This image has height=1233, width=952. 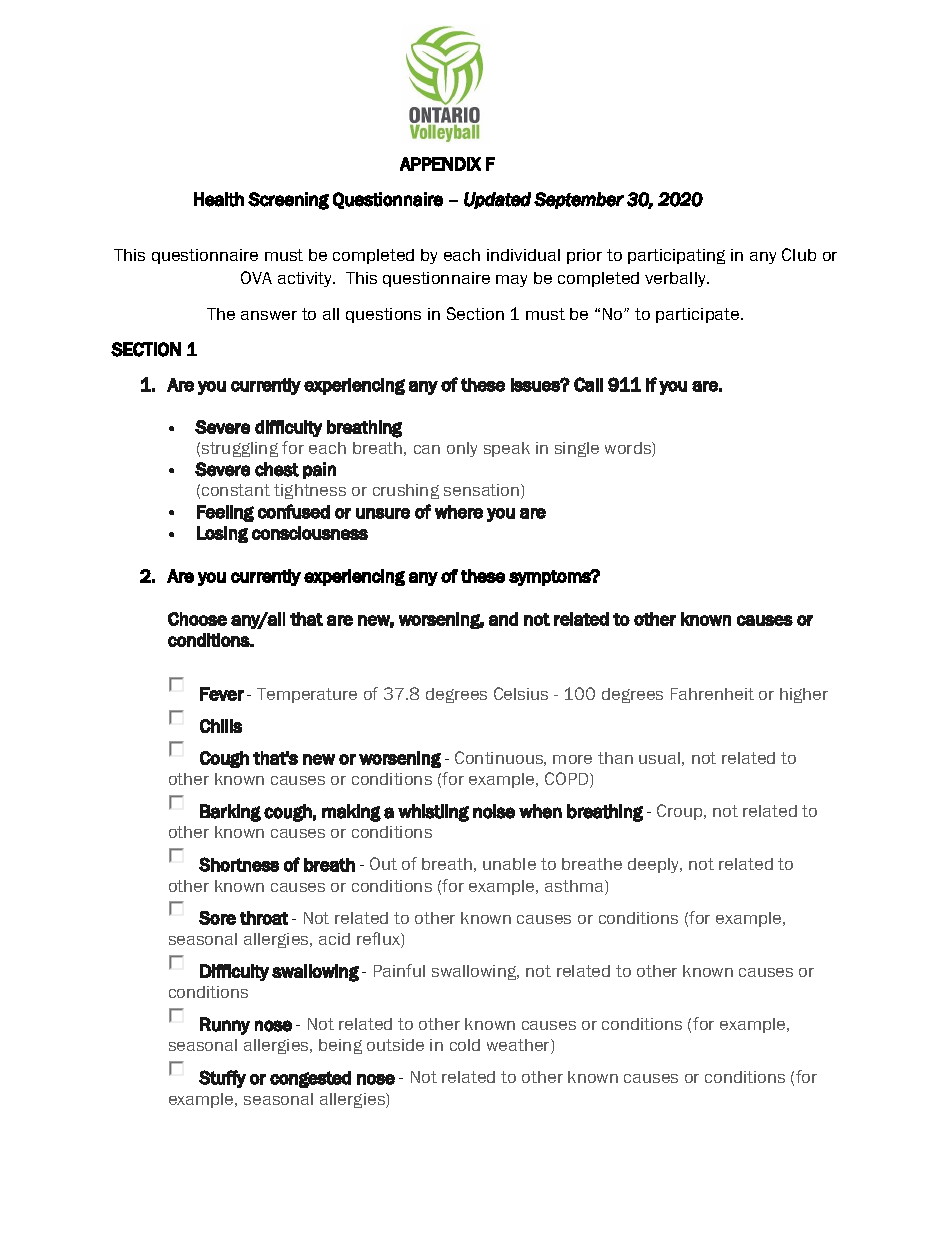 What do you see at coordinates (655, 865) in the image?
I see `deeply` at bounding box center [655, 865].
